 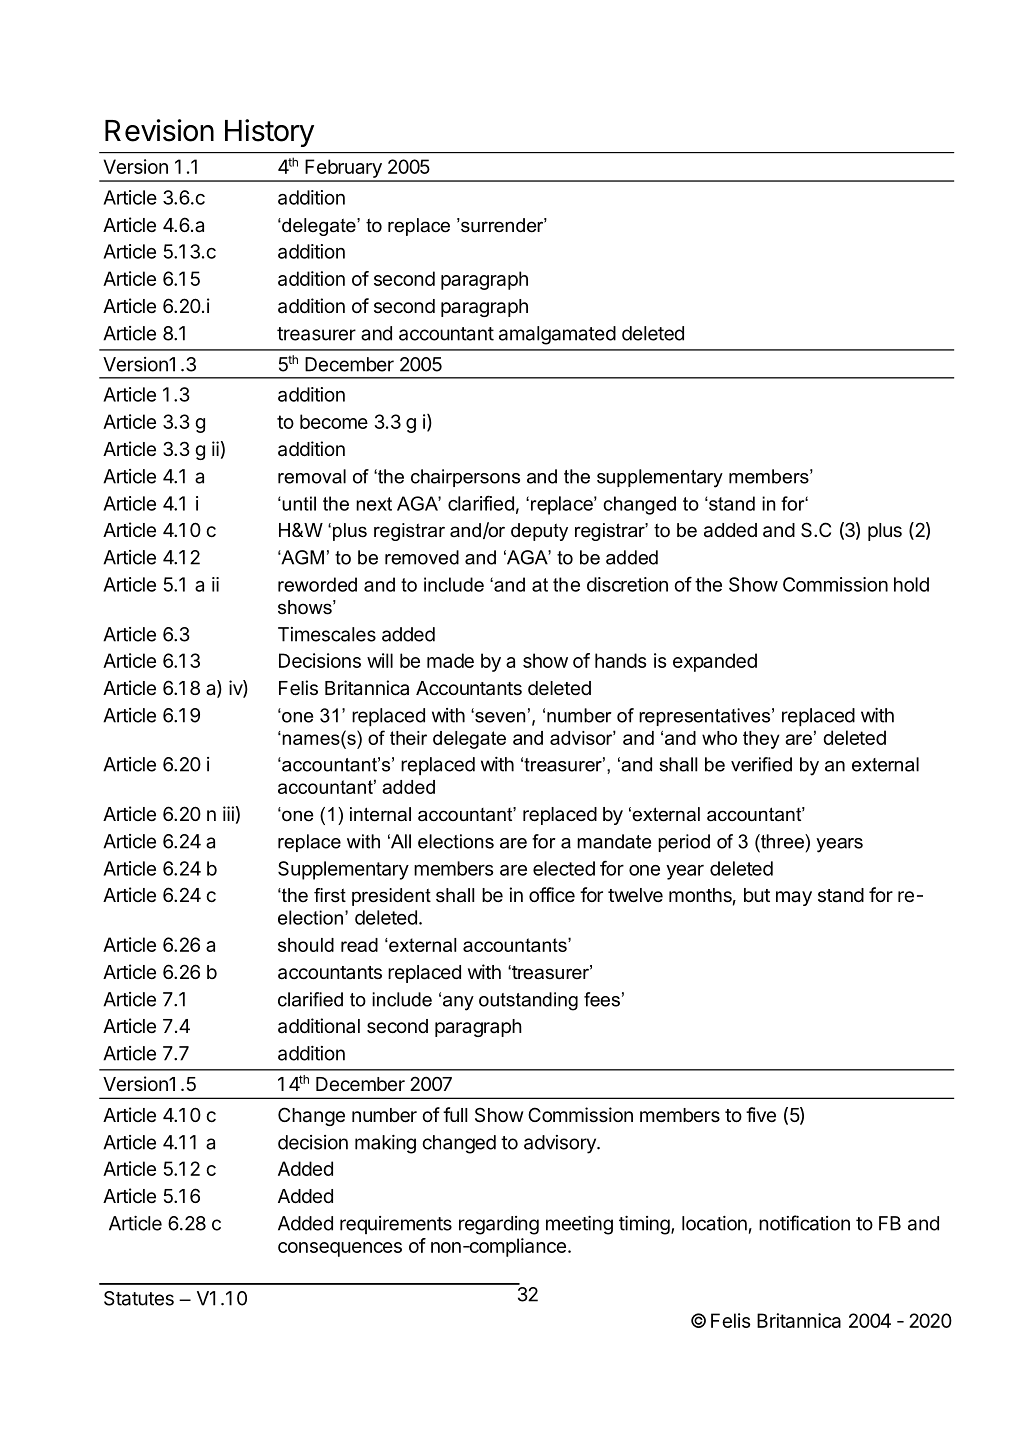 What do you see at coordinates (465, 478) in the screenshot?
I see `chairpersons` at bounding box center [465, 478].
